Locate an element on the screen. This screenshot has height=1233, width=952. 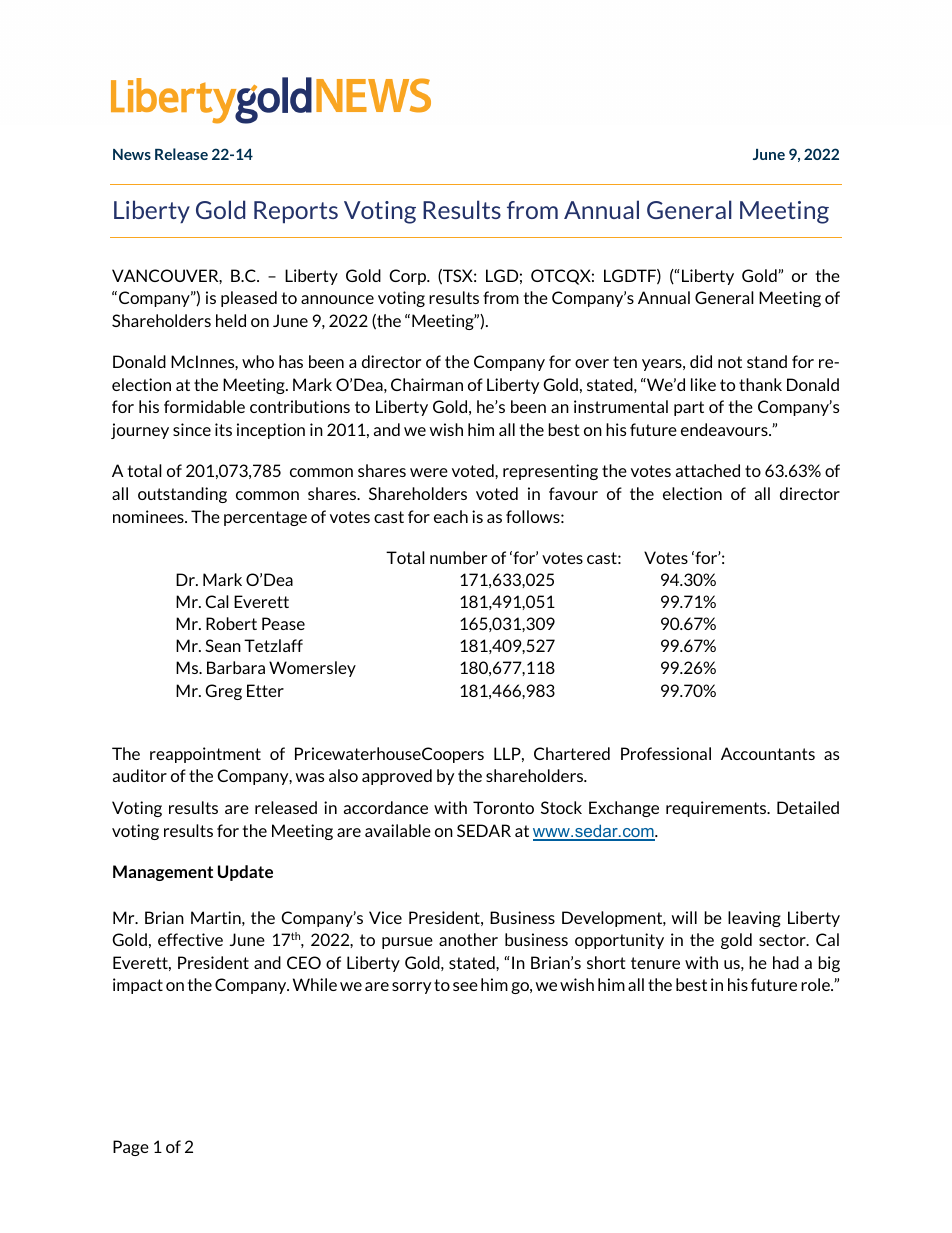
Corp is located at coordinates (408, 277).
